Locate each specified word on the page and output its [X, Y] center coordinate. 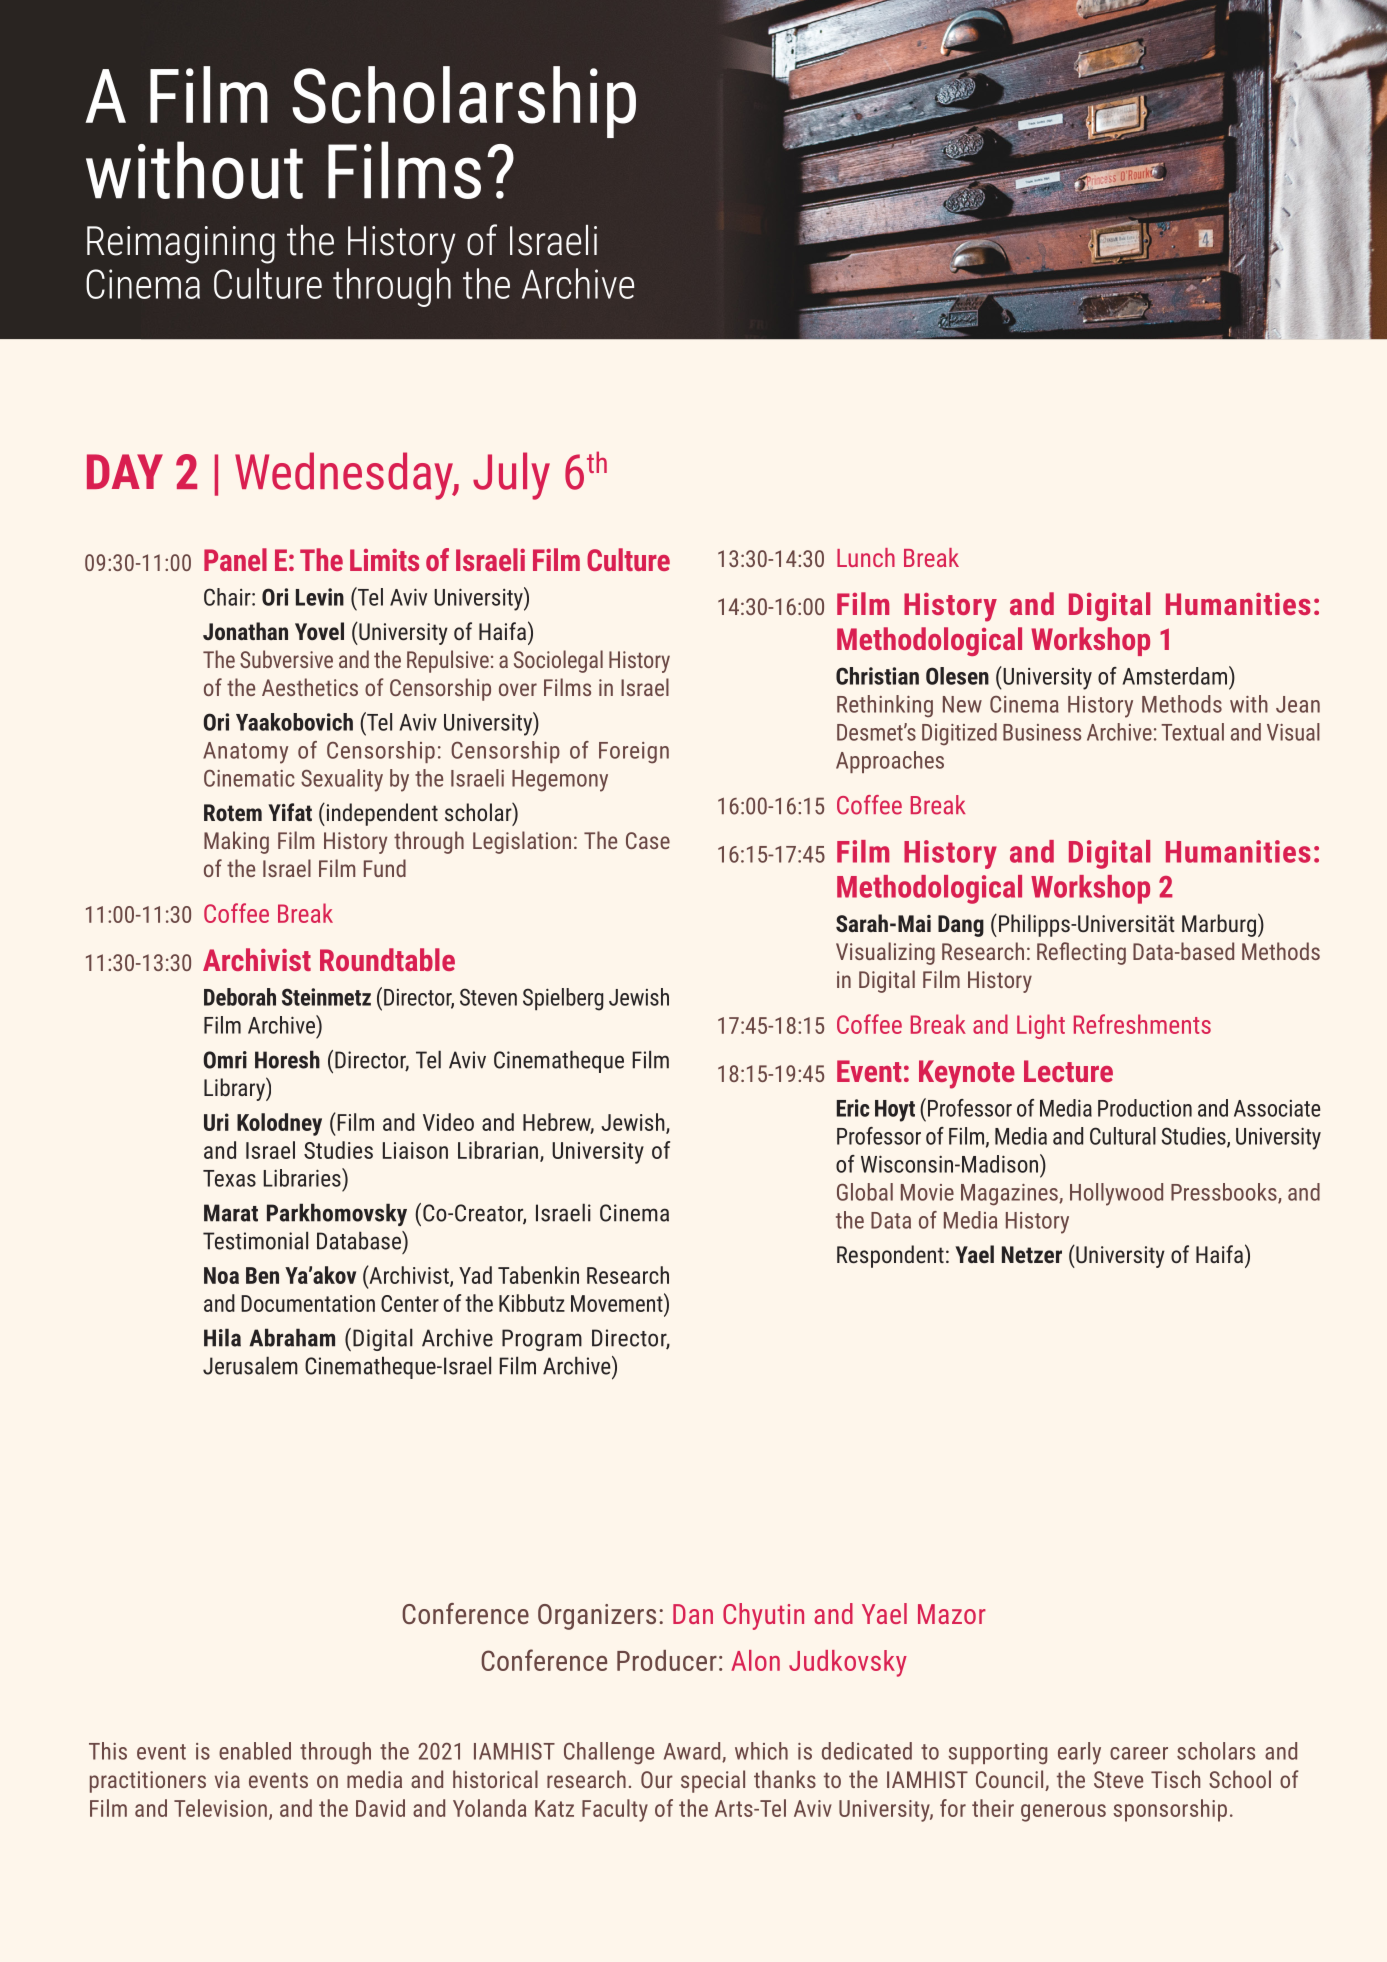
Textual [1192, 732]
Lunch [866, 557]
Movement [618, 1302]
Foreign [634, 753]
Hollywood [1116, 1194]
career [1139, 1753]
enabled [255, 1751]
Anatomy [245, 753]
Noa [221, 1275]
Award [693, 1752]
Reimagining [181, 245]
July [511, 476]
